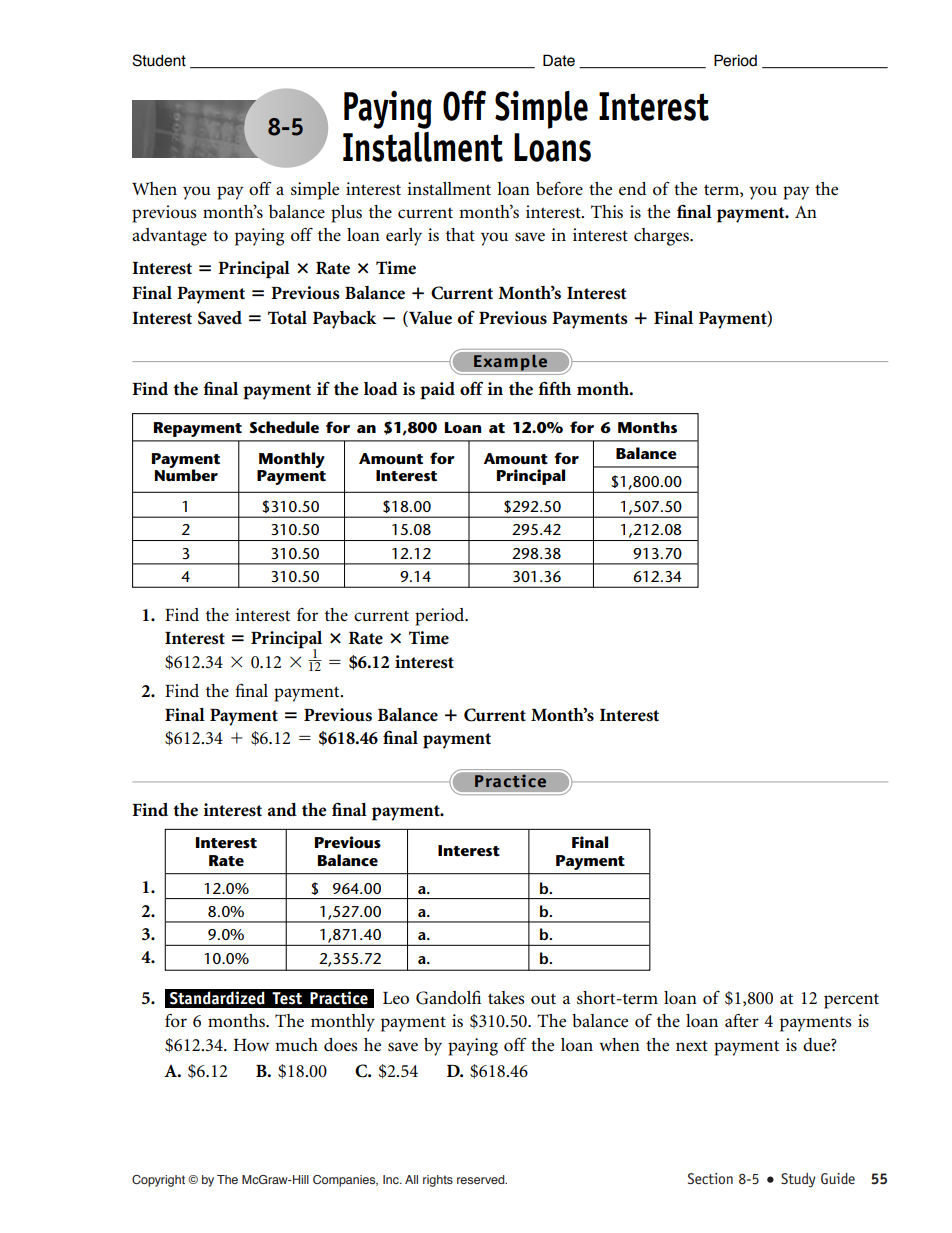 The image size is (952, 1233). I want to click on Study, so click(798, 1180).
